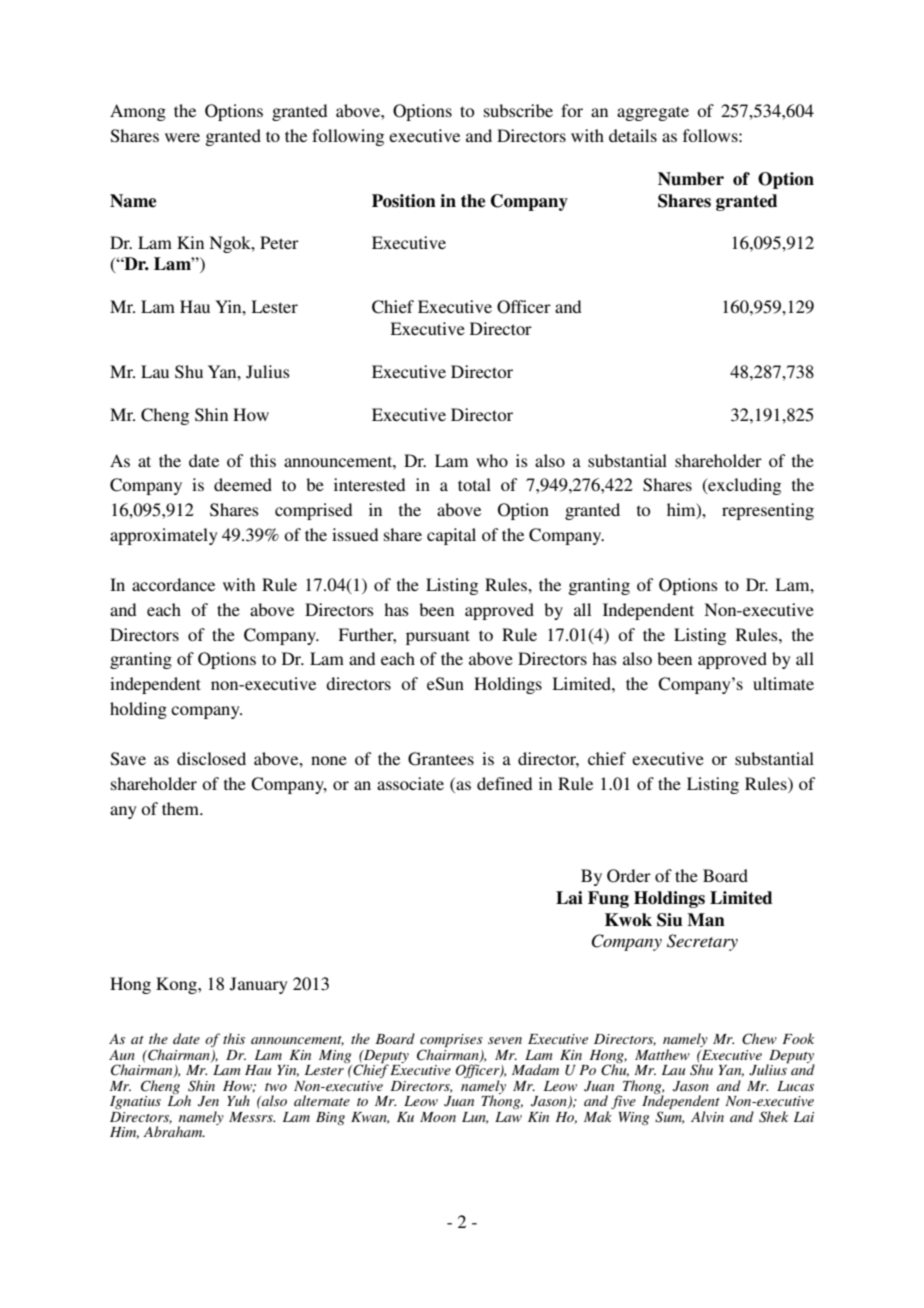  What do you see at coordinates (691, 179) in the image?
I see `Number` at bounding box center [691, 179].
